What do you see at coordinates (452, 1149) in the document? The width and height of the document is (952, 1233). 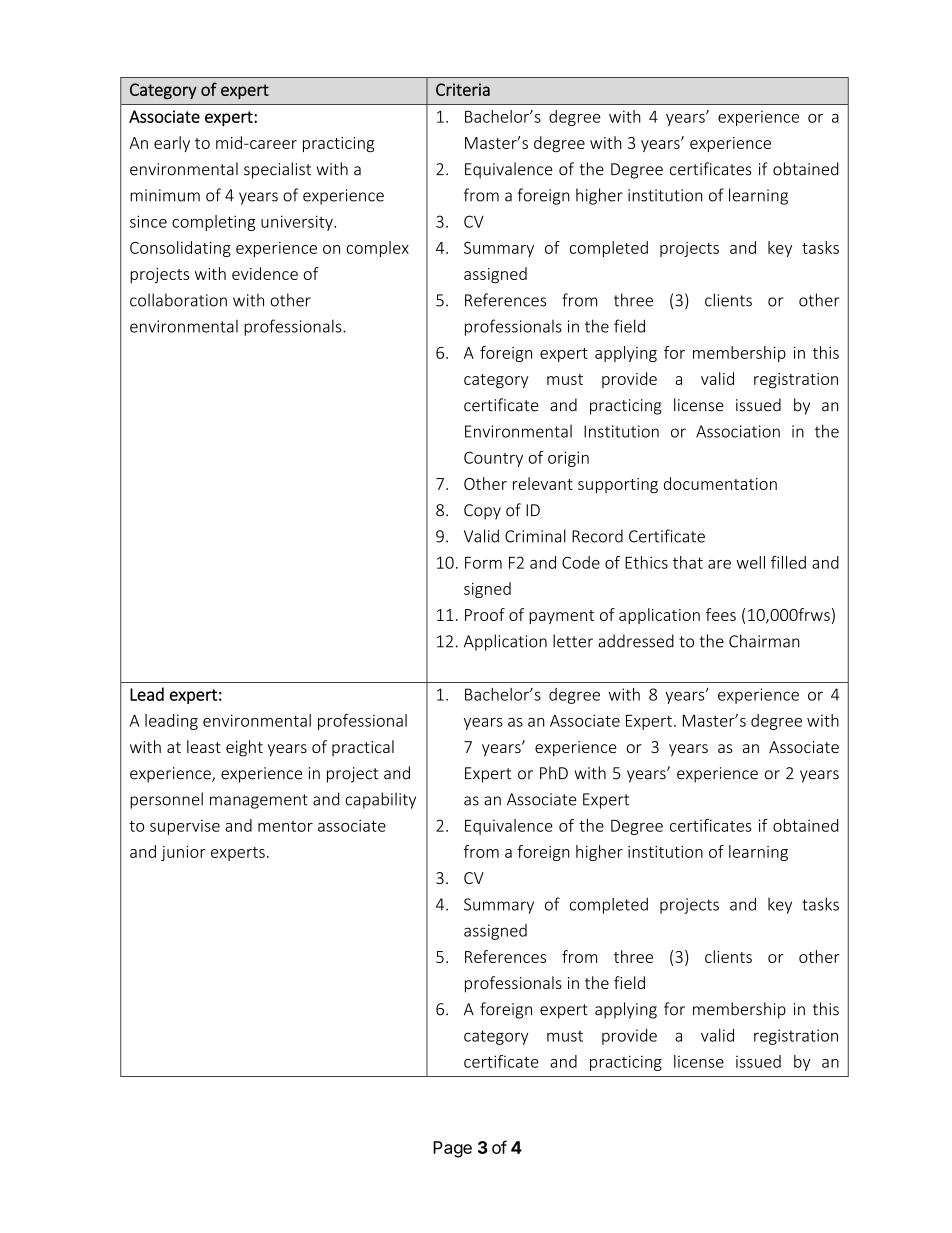 I see `Page` at bounding box center [452, 1149].
